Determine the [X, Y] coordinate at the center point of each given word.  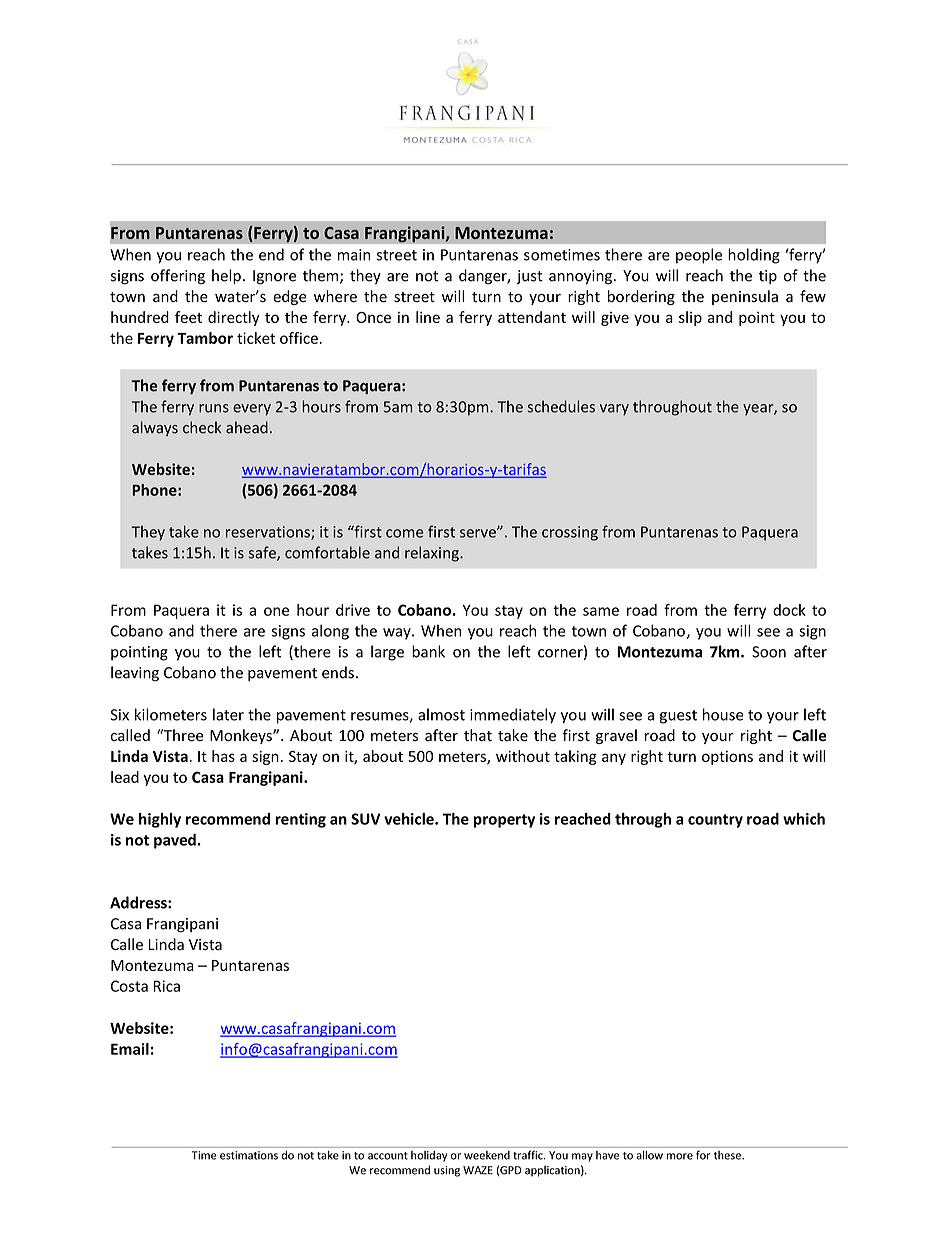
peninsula [745, 297]
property [504, 821]
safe [263, 553]
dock [789, 610]
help [226, 276]
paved [176, 841]
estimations [249, 1155]
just [529, 277]
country [715, 821]
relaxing [433, 554]
